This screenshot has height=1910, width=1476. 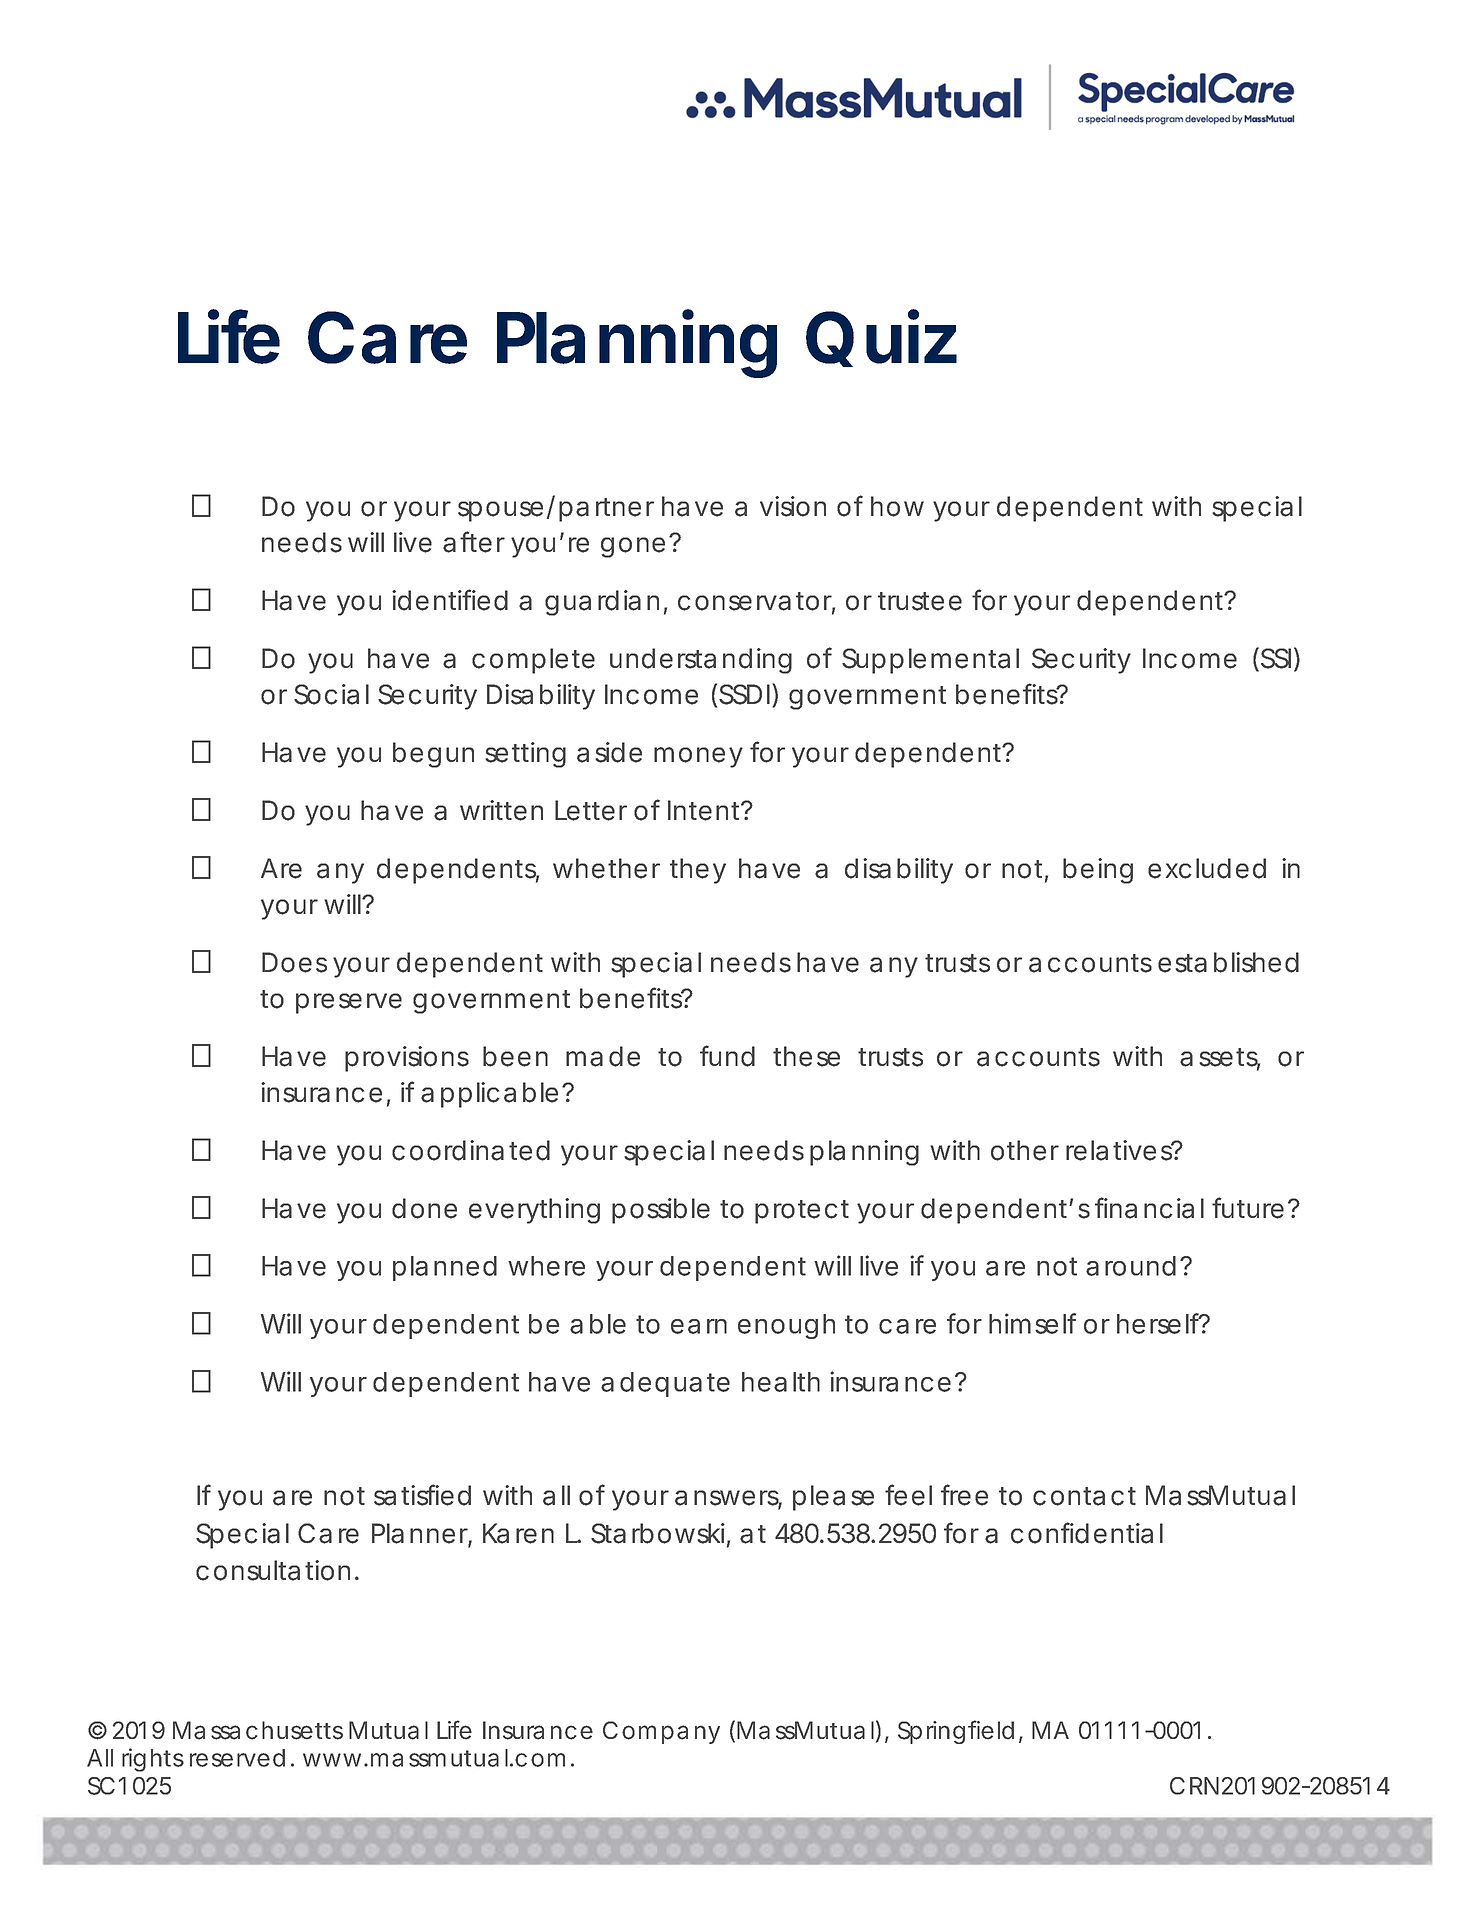 What do you see at coordinates (698, 871) in the screenshot?
I see `they` at bounding box center [698, 871].
